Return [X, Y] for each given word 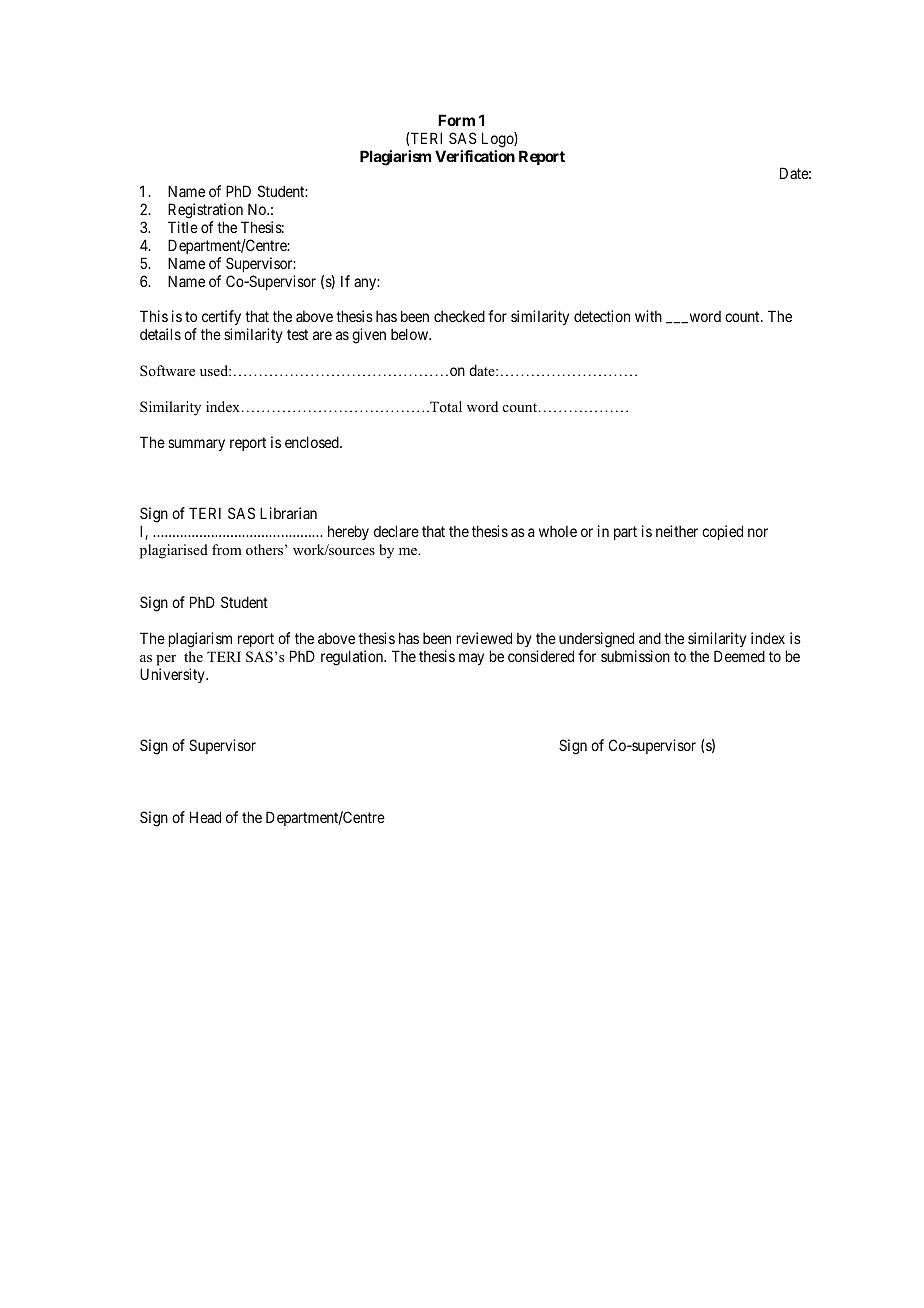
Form [456, 120]
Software [167, 370]
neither [677, 531]
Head [205, 817]
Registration [207, 212]
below [411, 334]
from [227, 549]
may [471, 659]
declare [396, 531]
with [648, 316]
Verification [475, 156]
